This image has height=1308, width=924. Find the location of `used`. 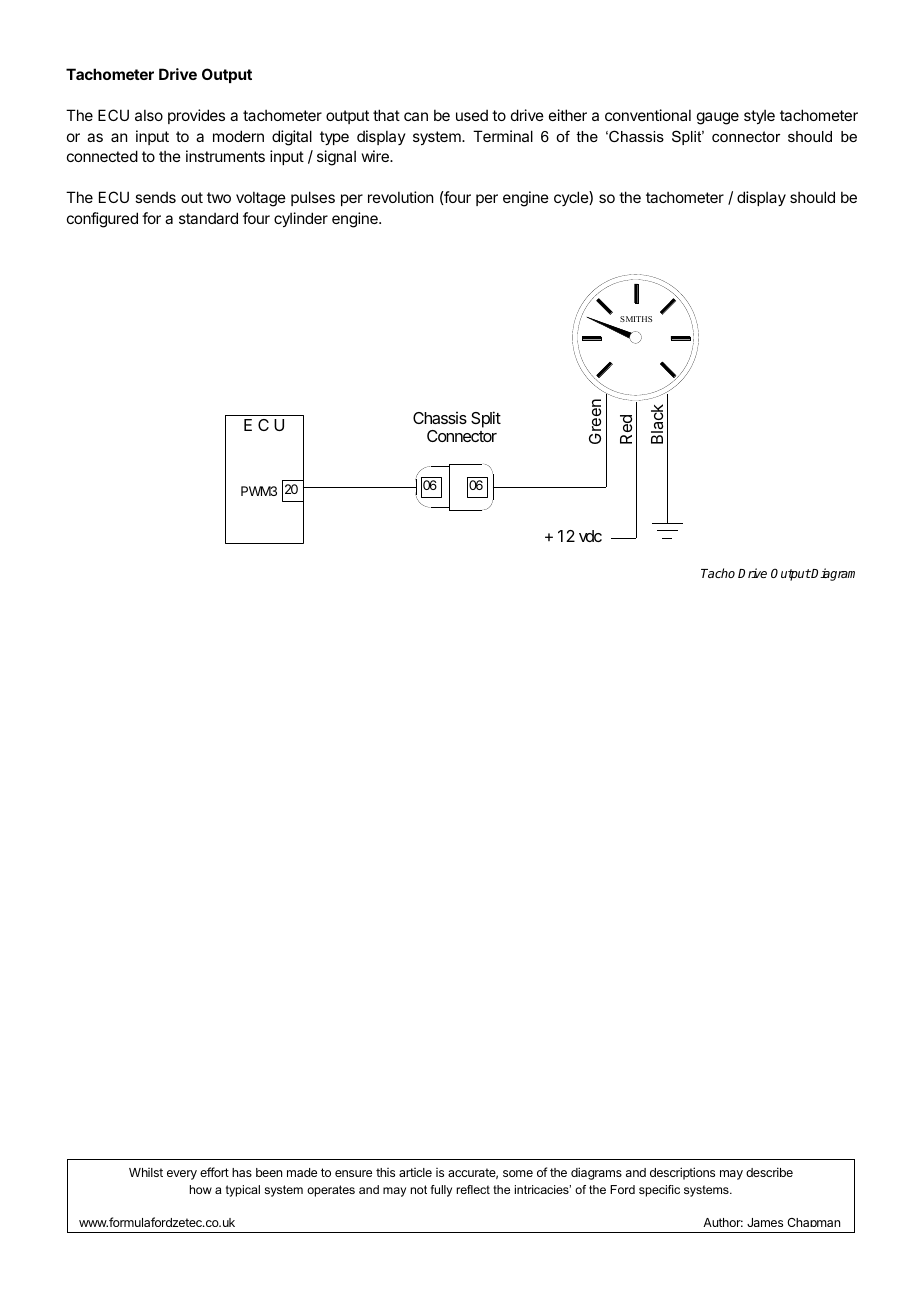

used is located at coordinates (472, 115).
